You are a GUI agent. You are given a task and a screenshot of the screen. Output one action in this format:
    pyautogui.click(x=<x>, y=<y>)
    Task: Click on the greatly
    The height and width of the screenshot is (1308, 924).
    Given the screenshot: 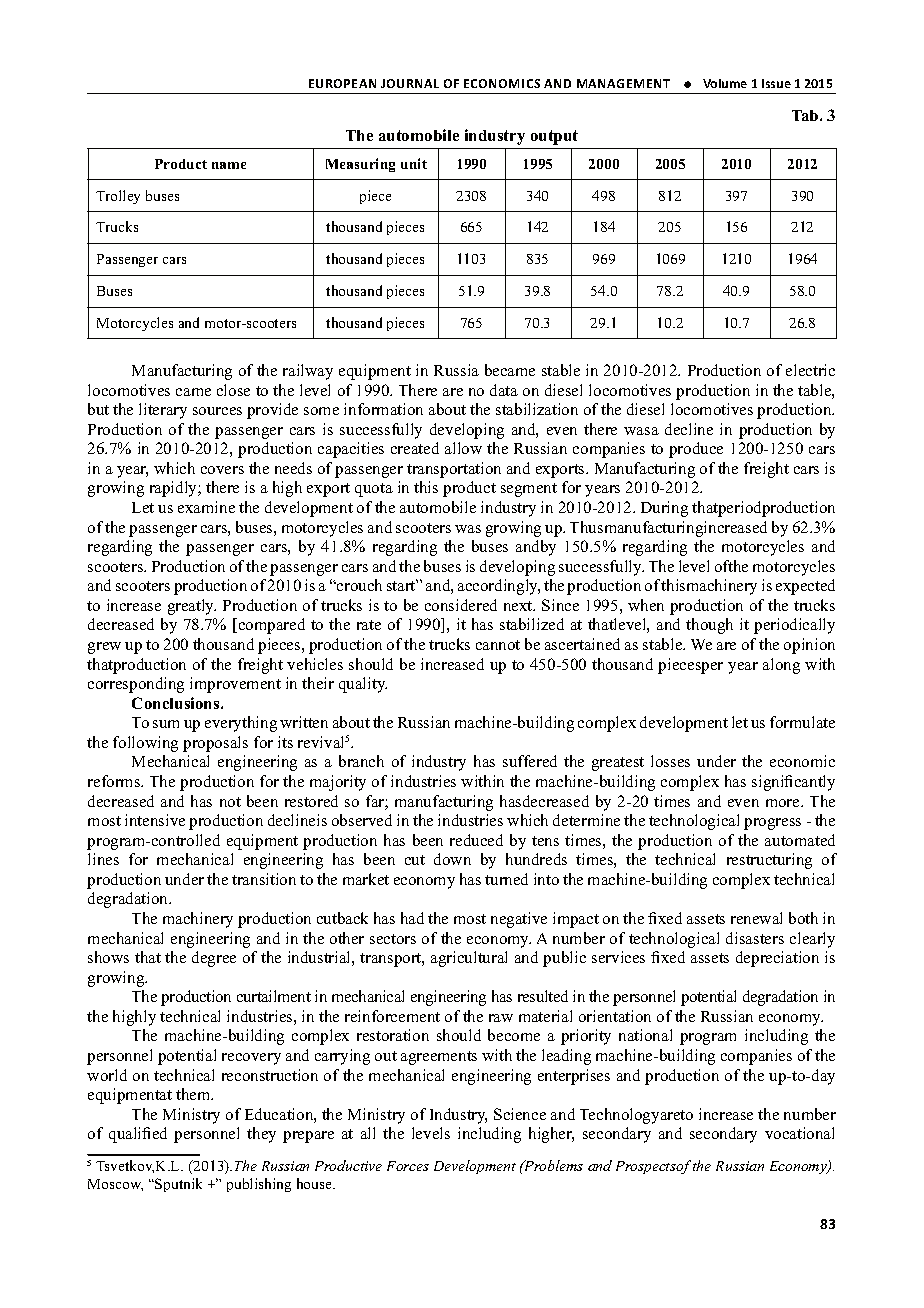 What is the action you would take?
    pyautogui.click(x=192, y=607)
